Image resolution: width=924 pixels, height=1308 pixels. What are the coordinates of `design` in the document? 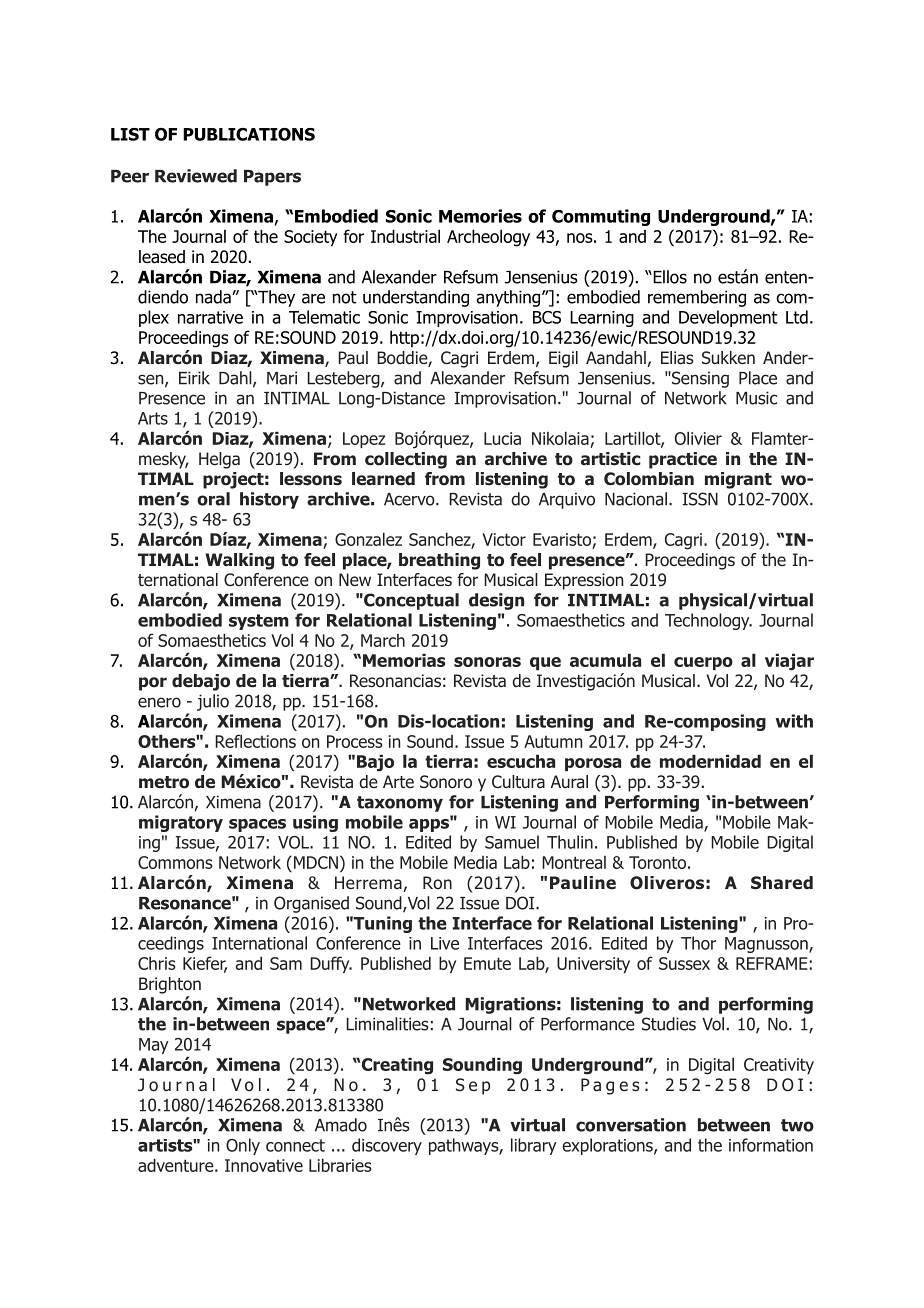 It's located at (496, 601).
